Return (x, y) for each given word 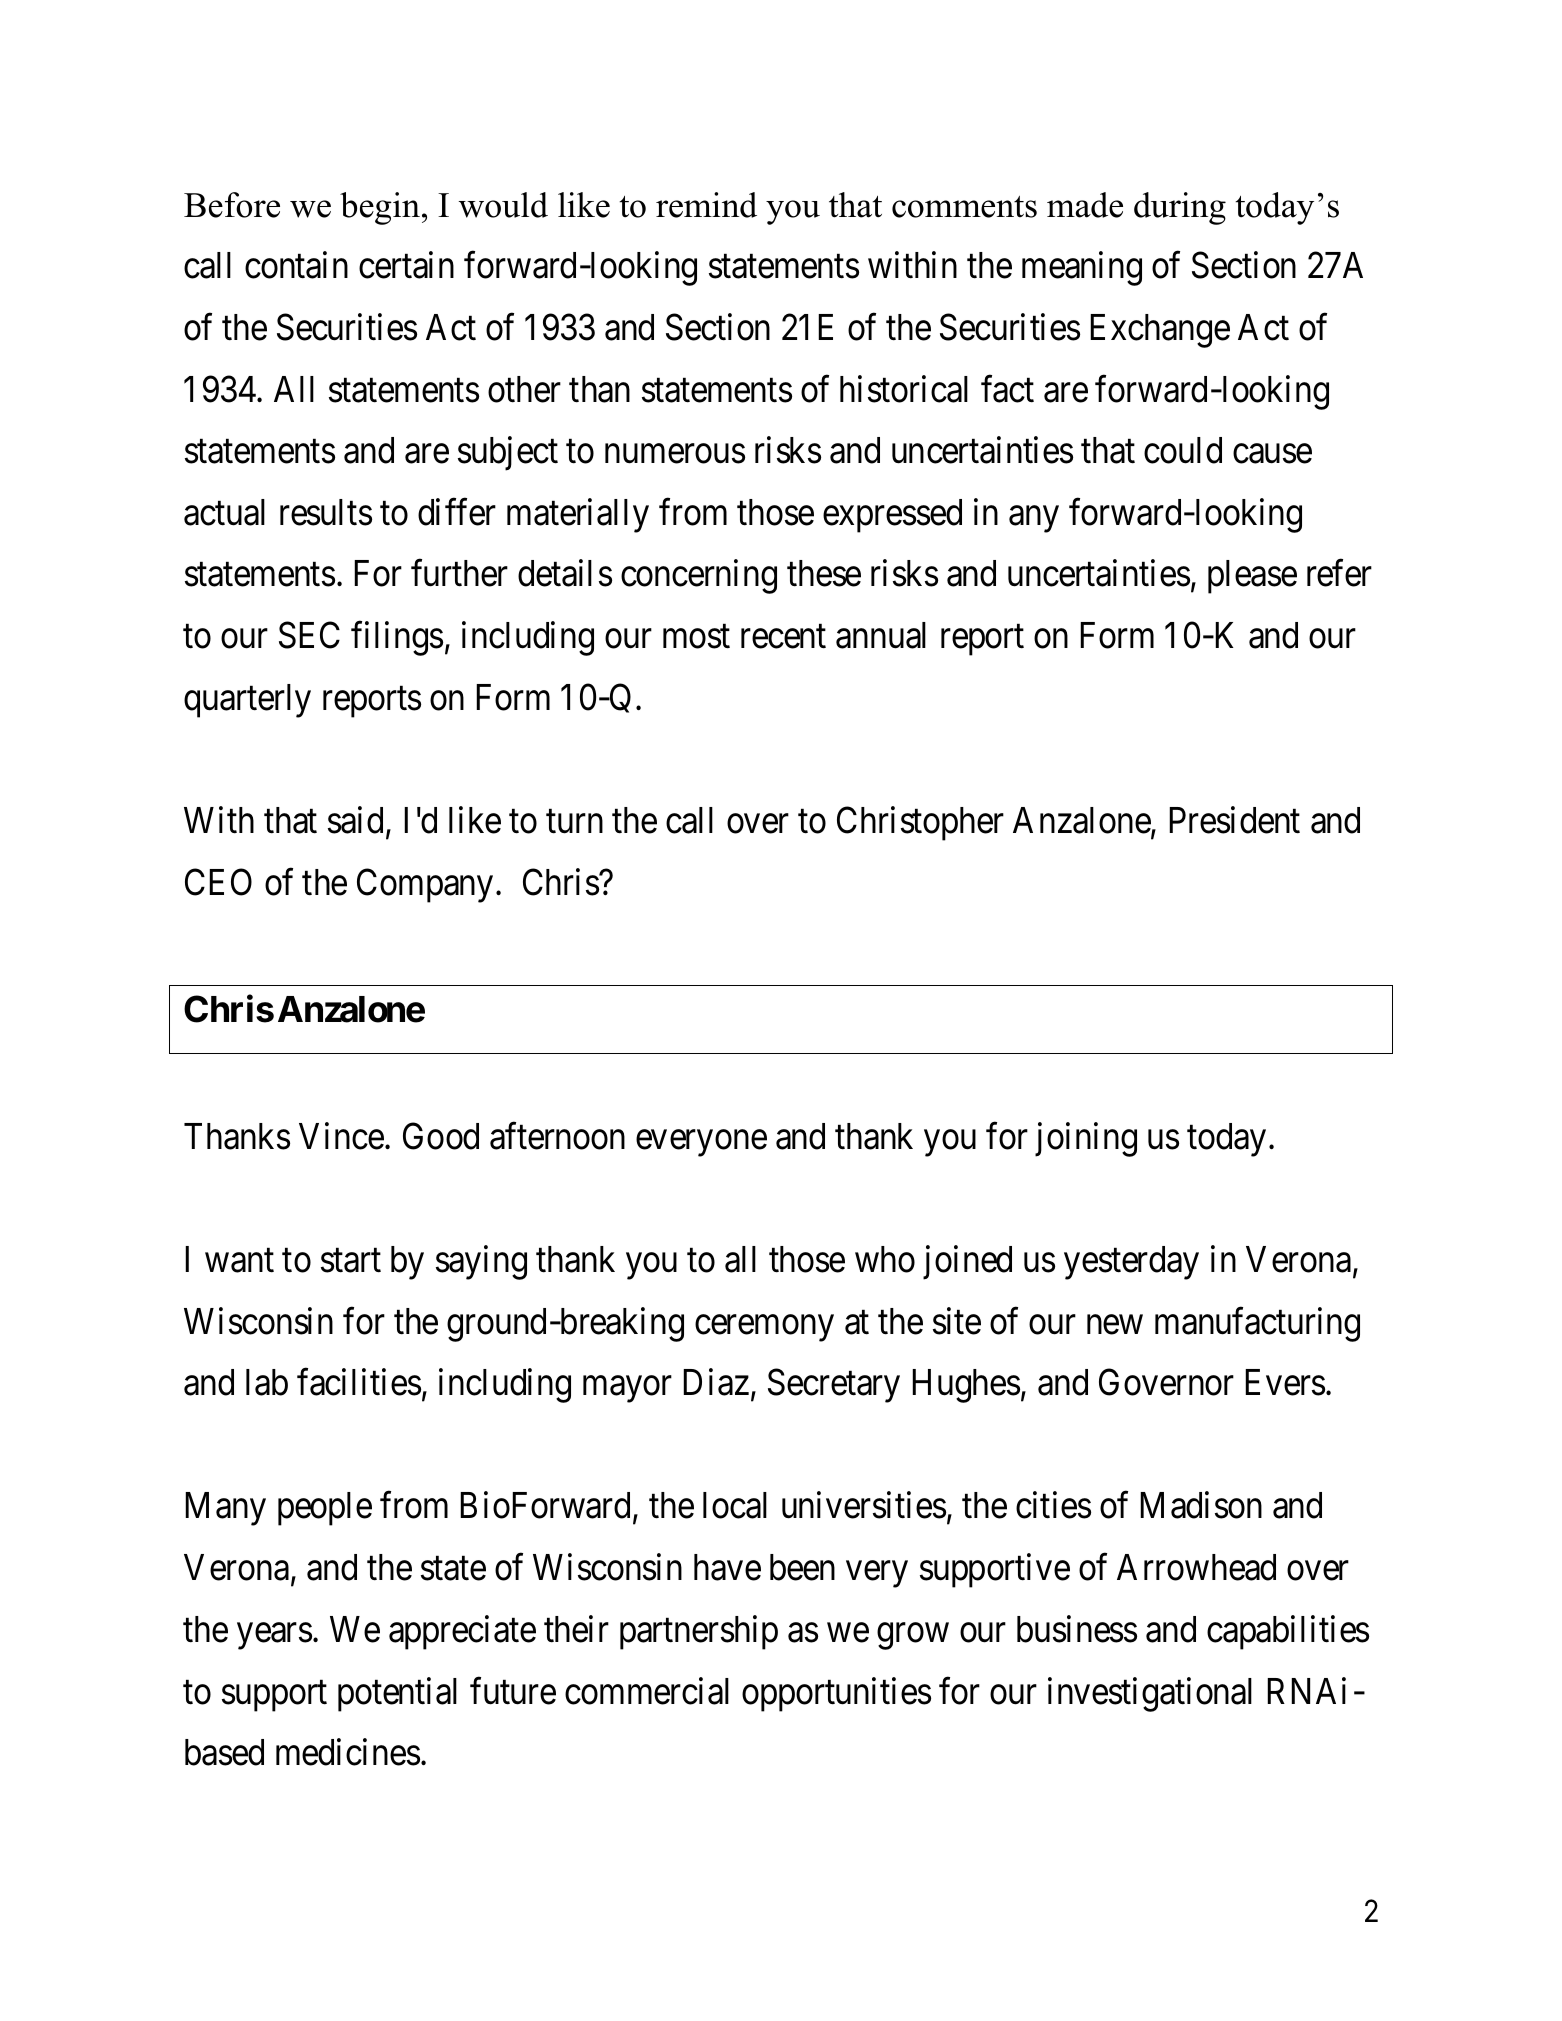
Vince (341, 1136)
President (1234, 820)
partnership (699, 1632)
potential (397, 1694)
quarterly (247, 701)
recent (783, 637)
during (1180, 208)
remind (706, 205)
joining (1086, 1139)
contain (296, 265)
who (885, 1259)
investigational (1150, 1694)
